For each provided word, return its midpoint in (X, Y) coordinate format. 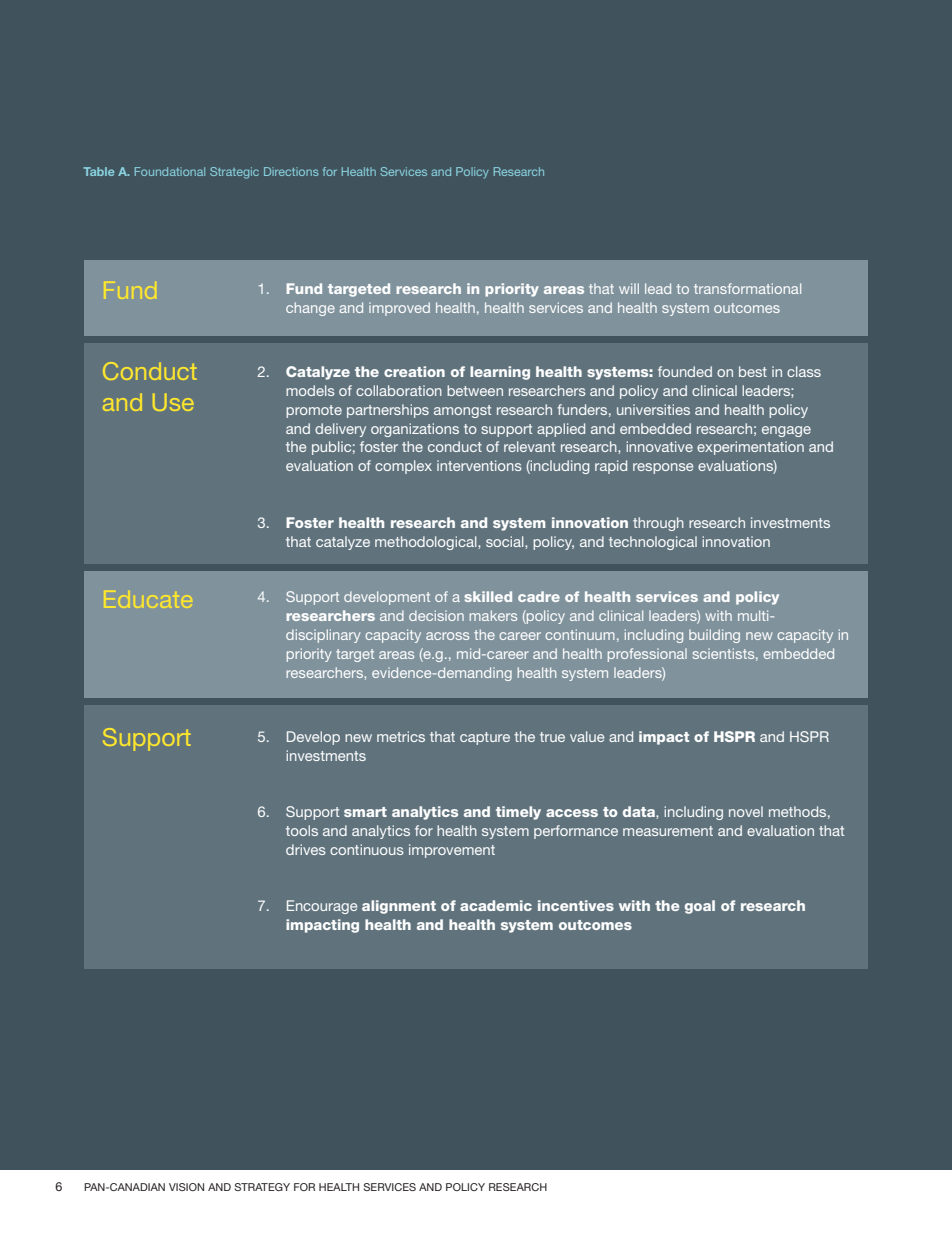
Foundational (170, 171)
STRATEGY (262, 1187)
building (714, 636)
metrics (401, 736)
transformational (747, 288)
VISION (186, 1187)
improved (399, 309)
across (447, 636)
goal (700, 907)
